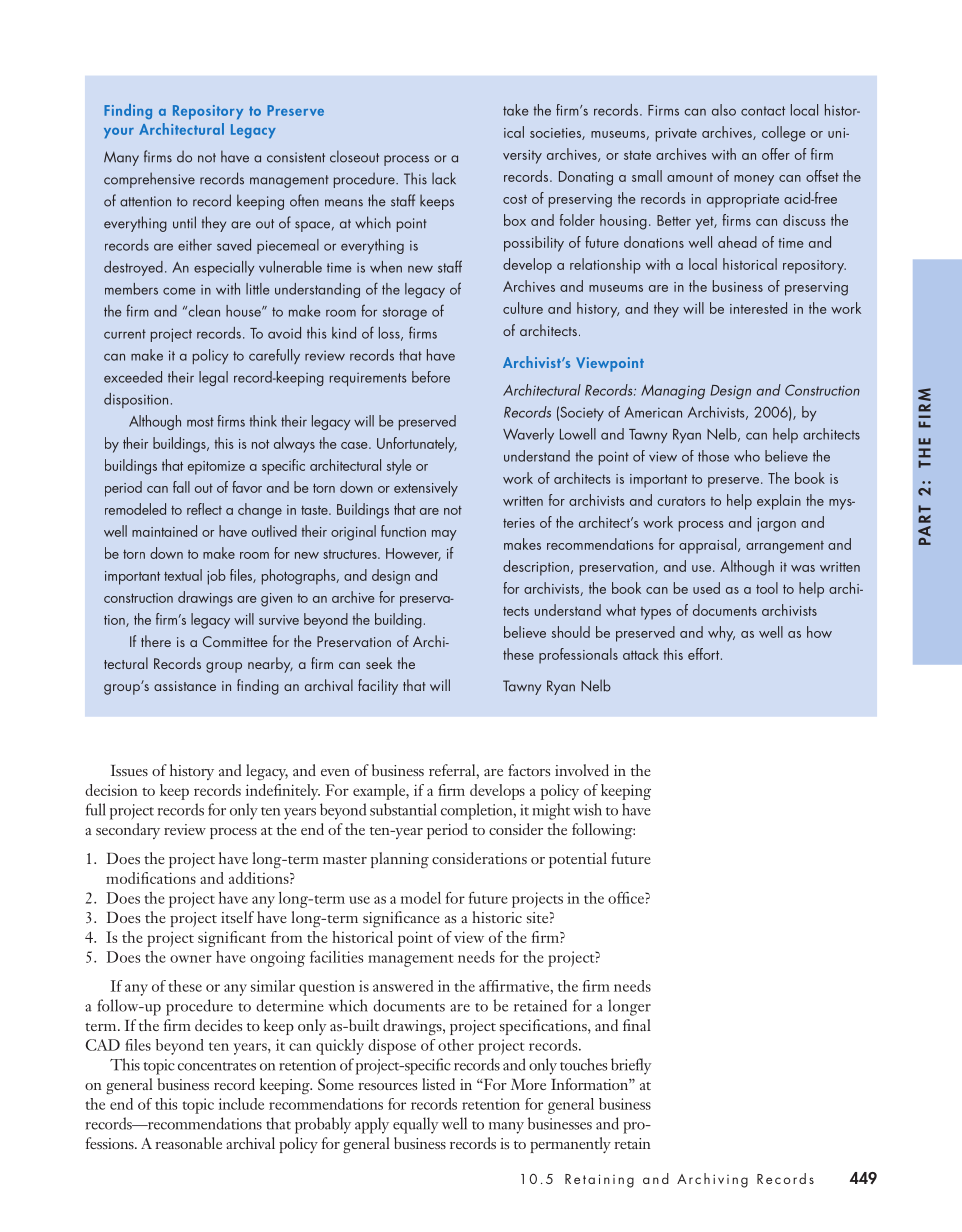 Image resolution: width=962 pixels, height=1232 pixels. Describe the element at coordinates (721, 634) in the document. I see `why` at that location.
